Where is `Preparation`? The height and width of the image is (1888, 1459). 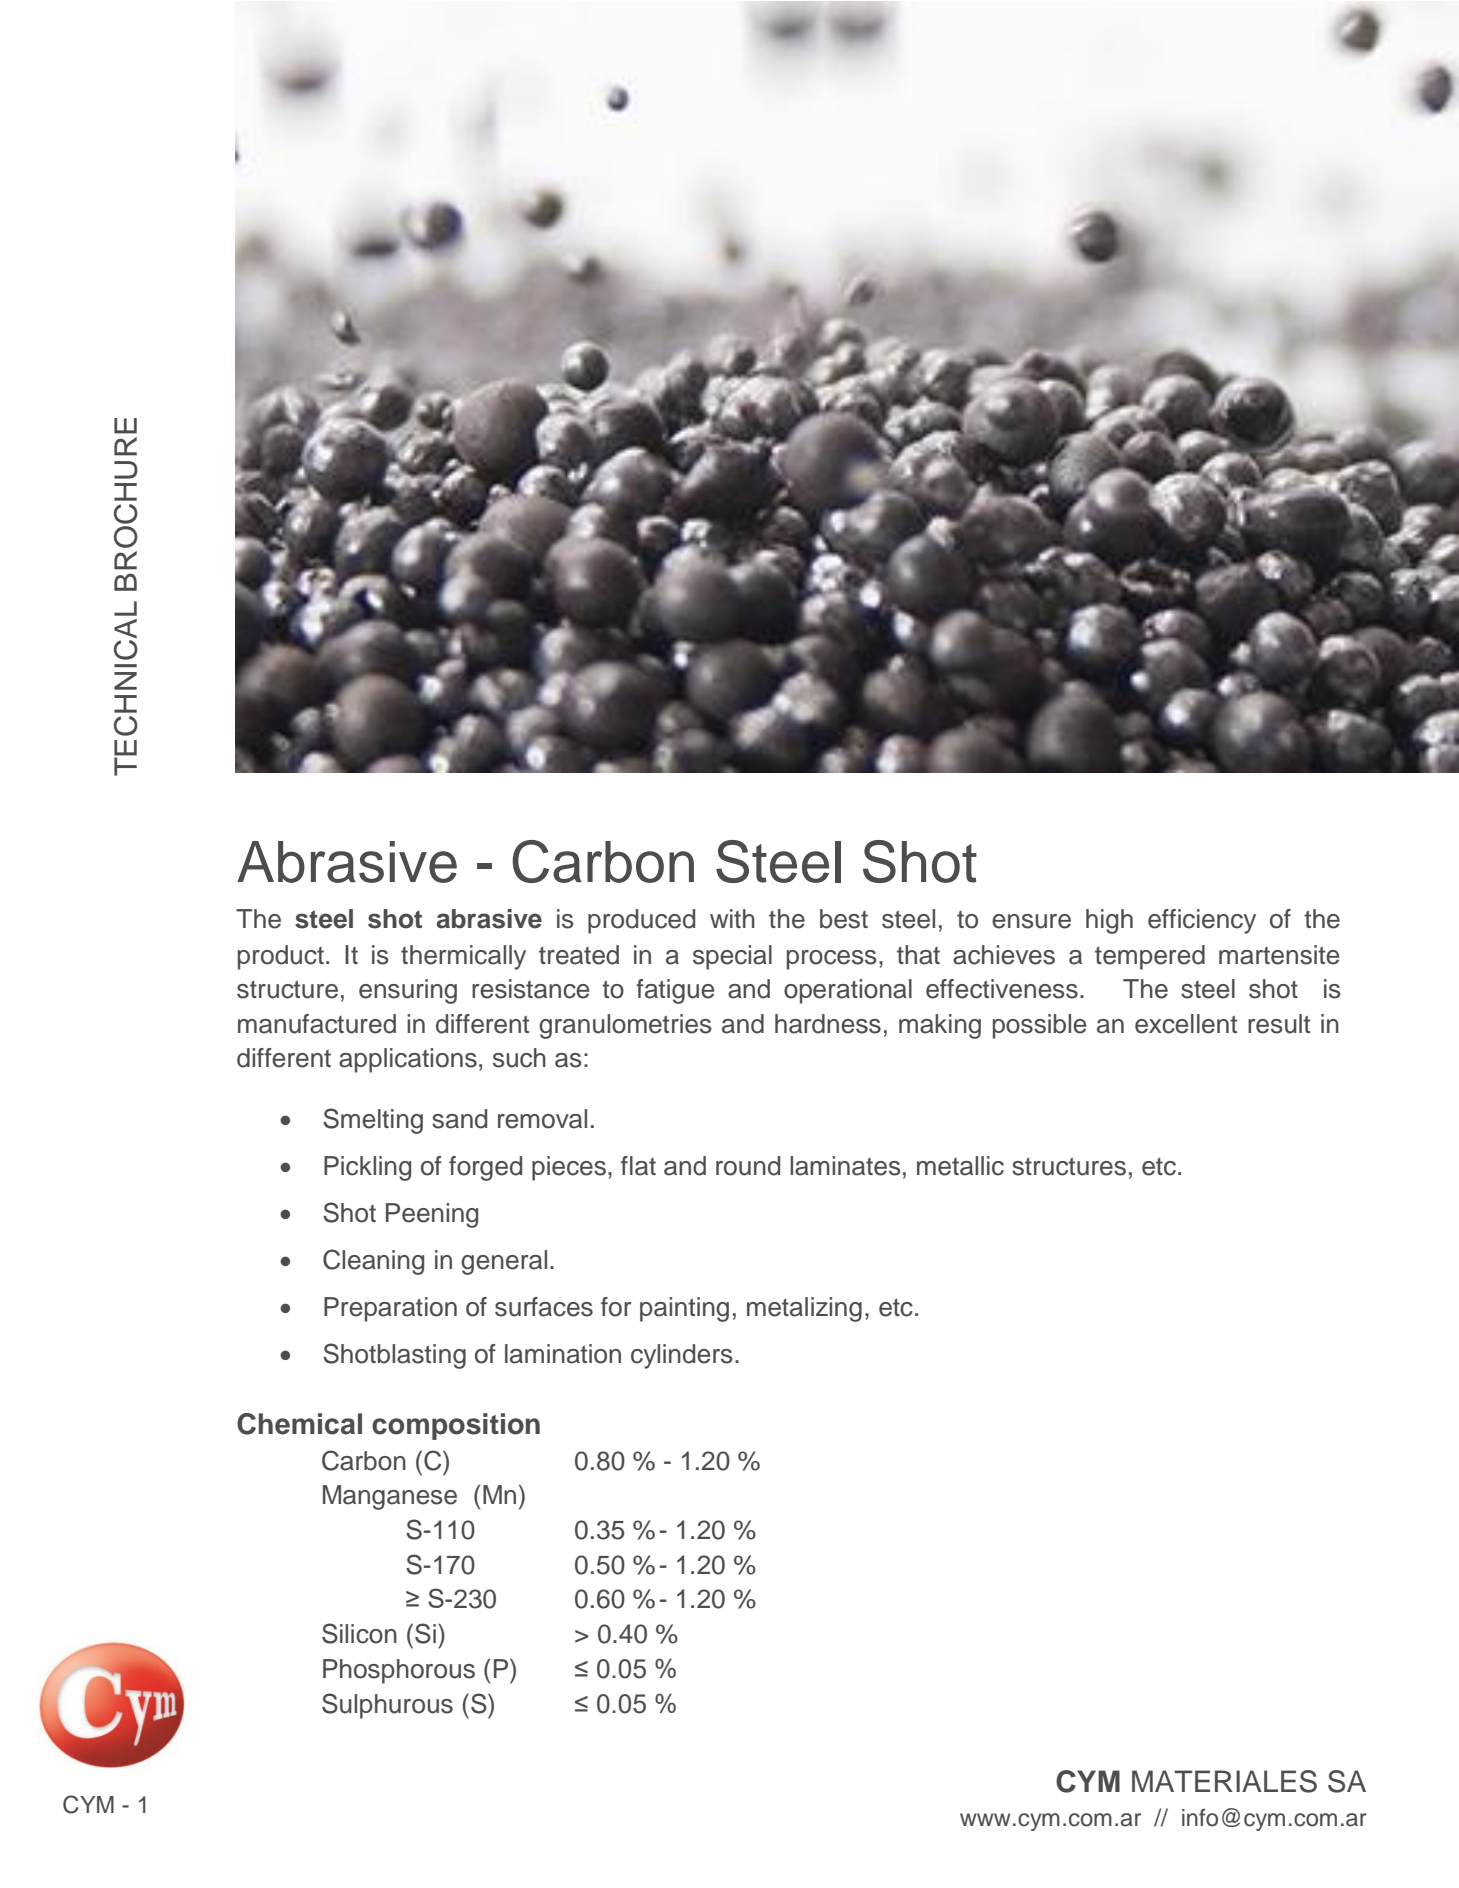
Preparation is located at coordinates (390, 1309).
